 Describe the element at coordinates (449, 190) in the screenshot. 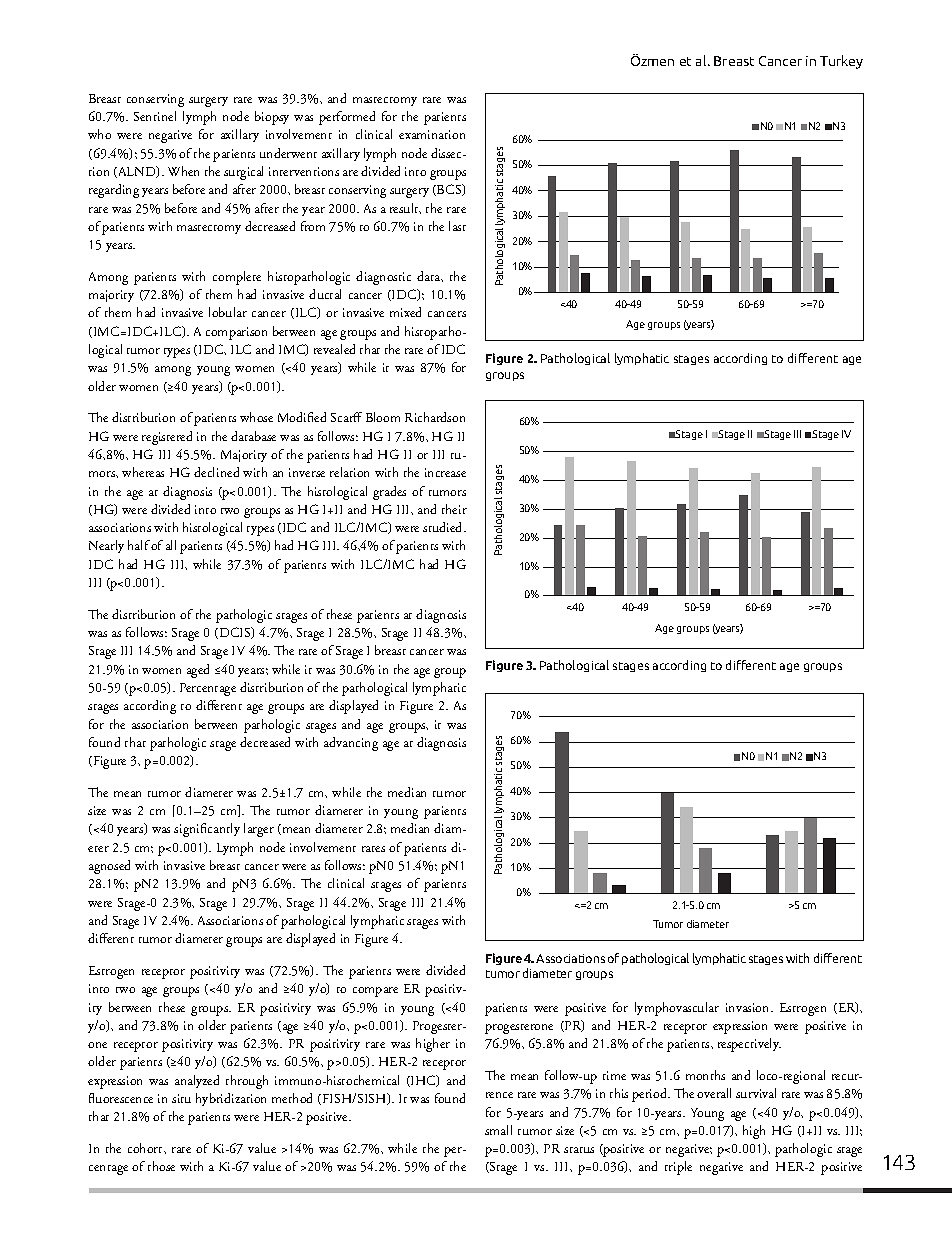

I see `BCS` at that location.
